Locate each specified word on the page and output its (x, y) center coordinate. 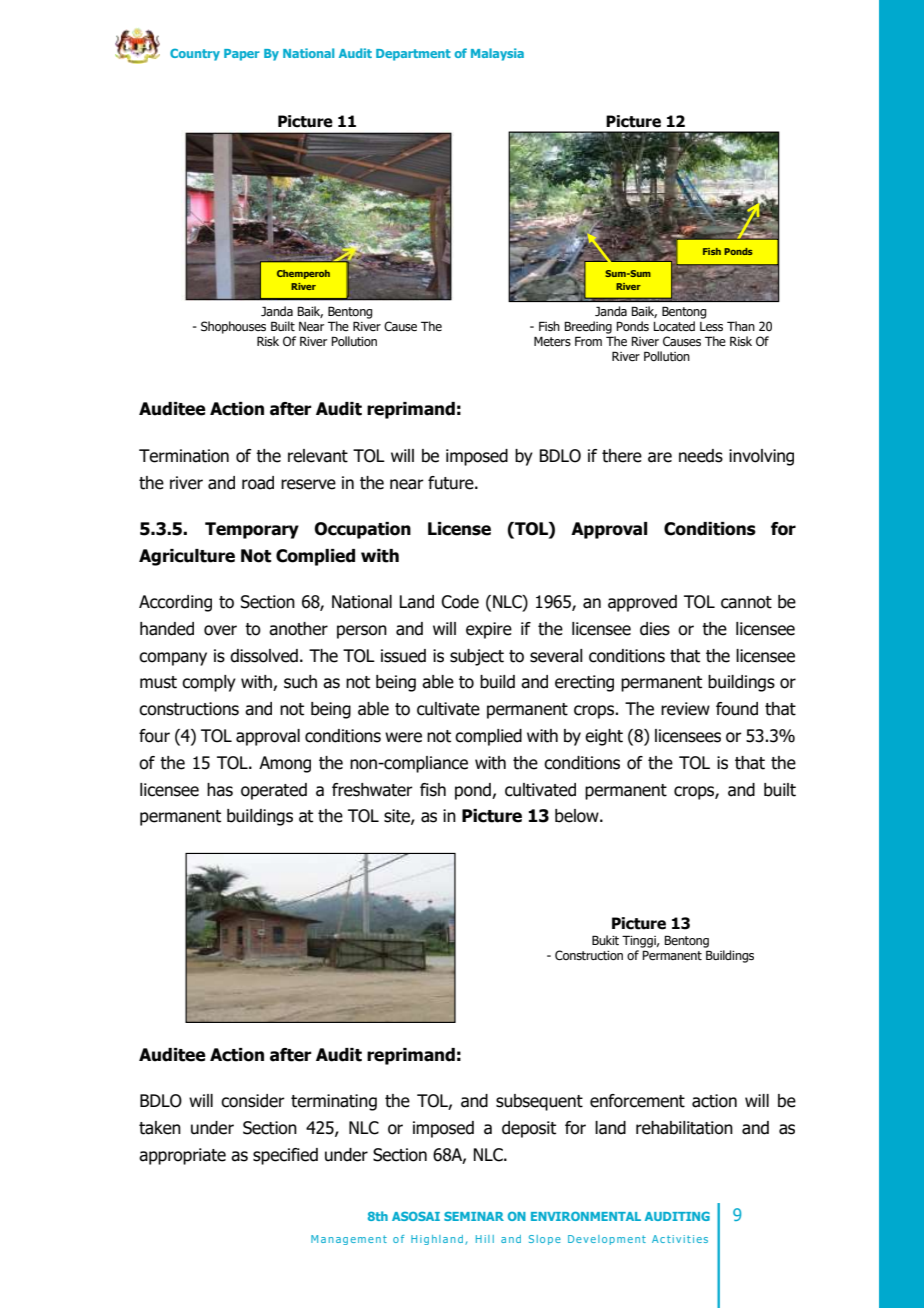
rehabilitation (684, 1128)
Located (674, 326)
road (258, 483)
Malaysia (497, 54)
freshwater (372, 790)
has (220, 790)
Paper (242, 55)
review (685, 709)
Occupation (362, 530)
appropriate (182, 1156)
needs (701, 456)
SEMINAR (474, 1216)
